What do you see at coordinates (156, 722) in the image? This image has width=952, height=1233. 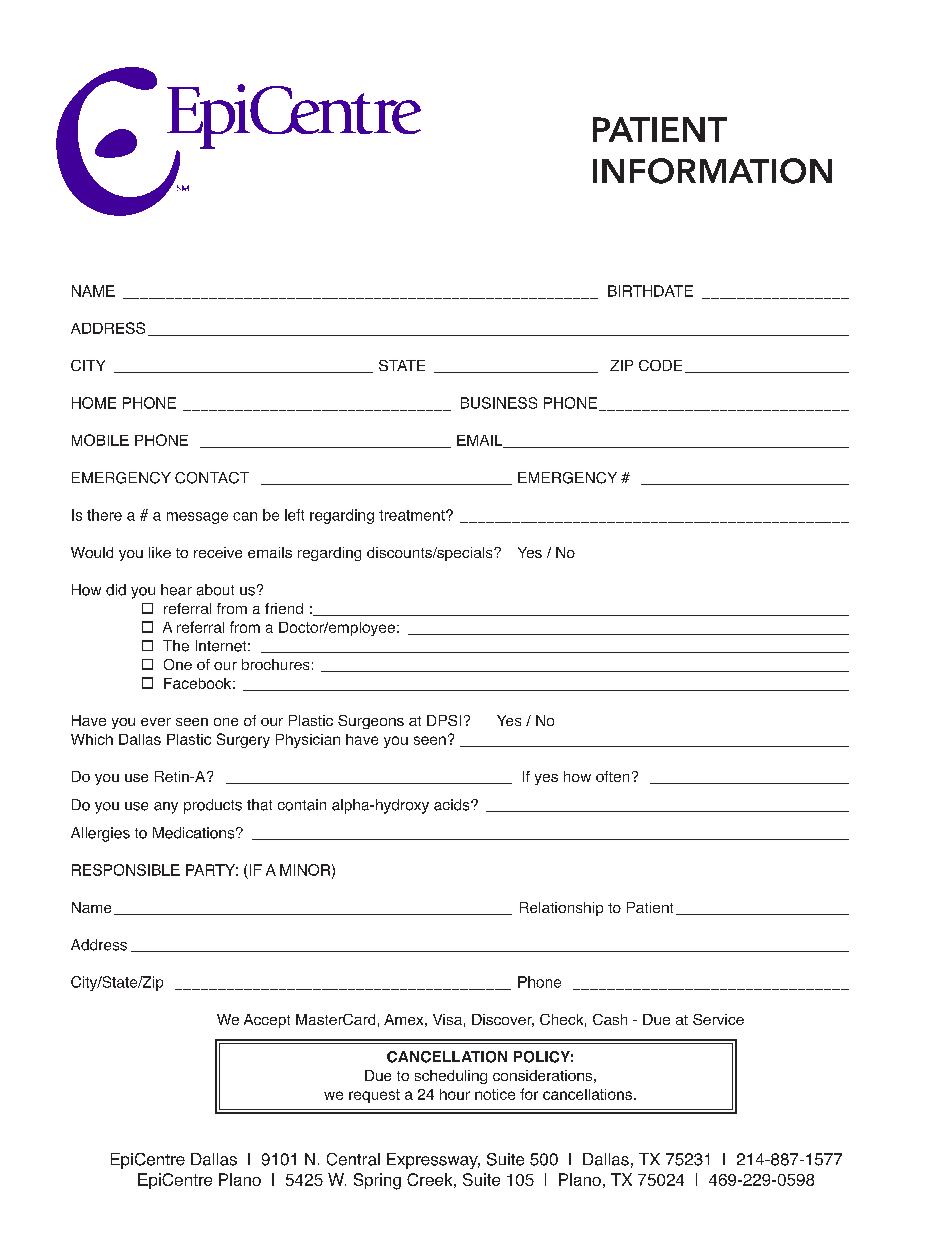 I see `ever` at bounding box center [156, 722].
